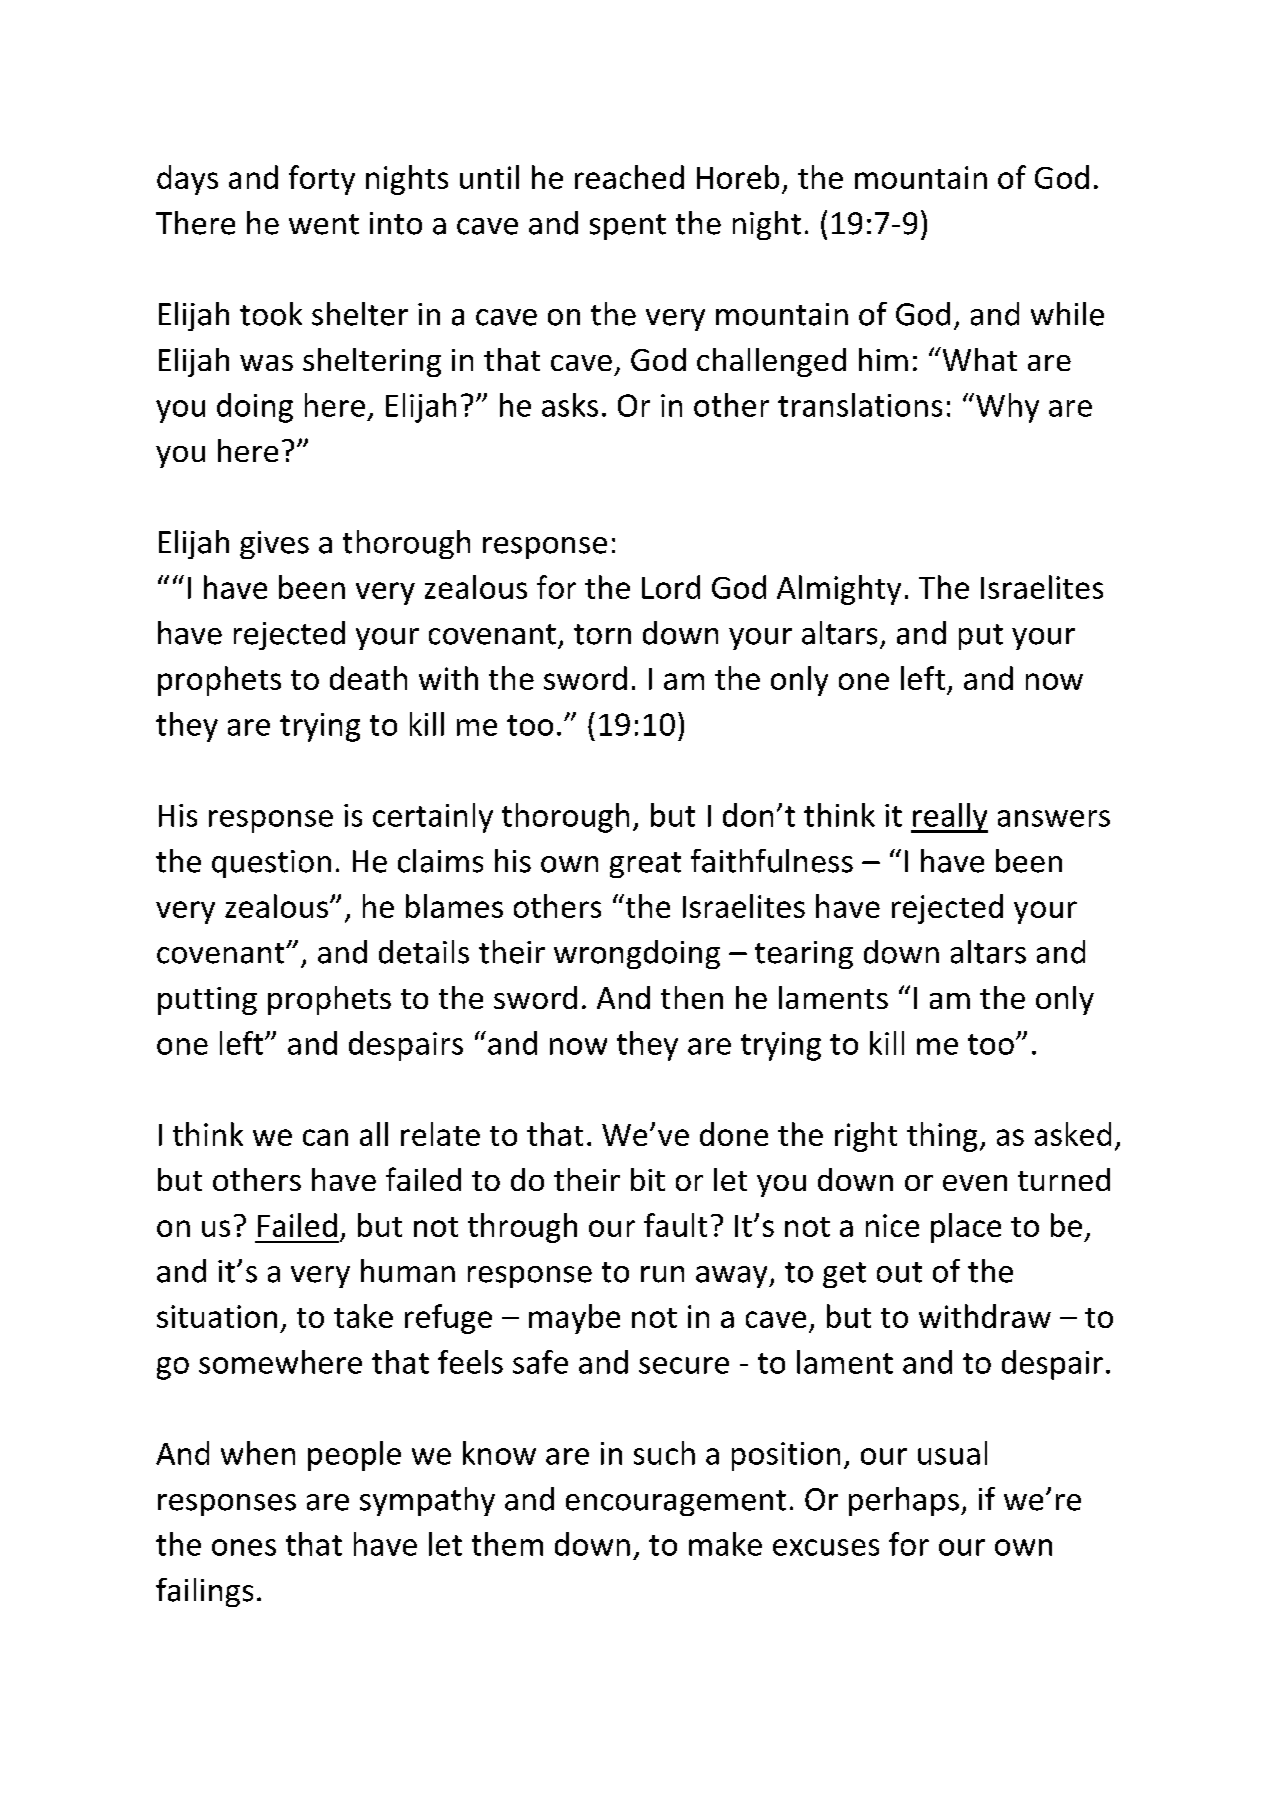 The height and width of the document is (1820, 1287). I want to click on while, so click(1067, 314).
